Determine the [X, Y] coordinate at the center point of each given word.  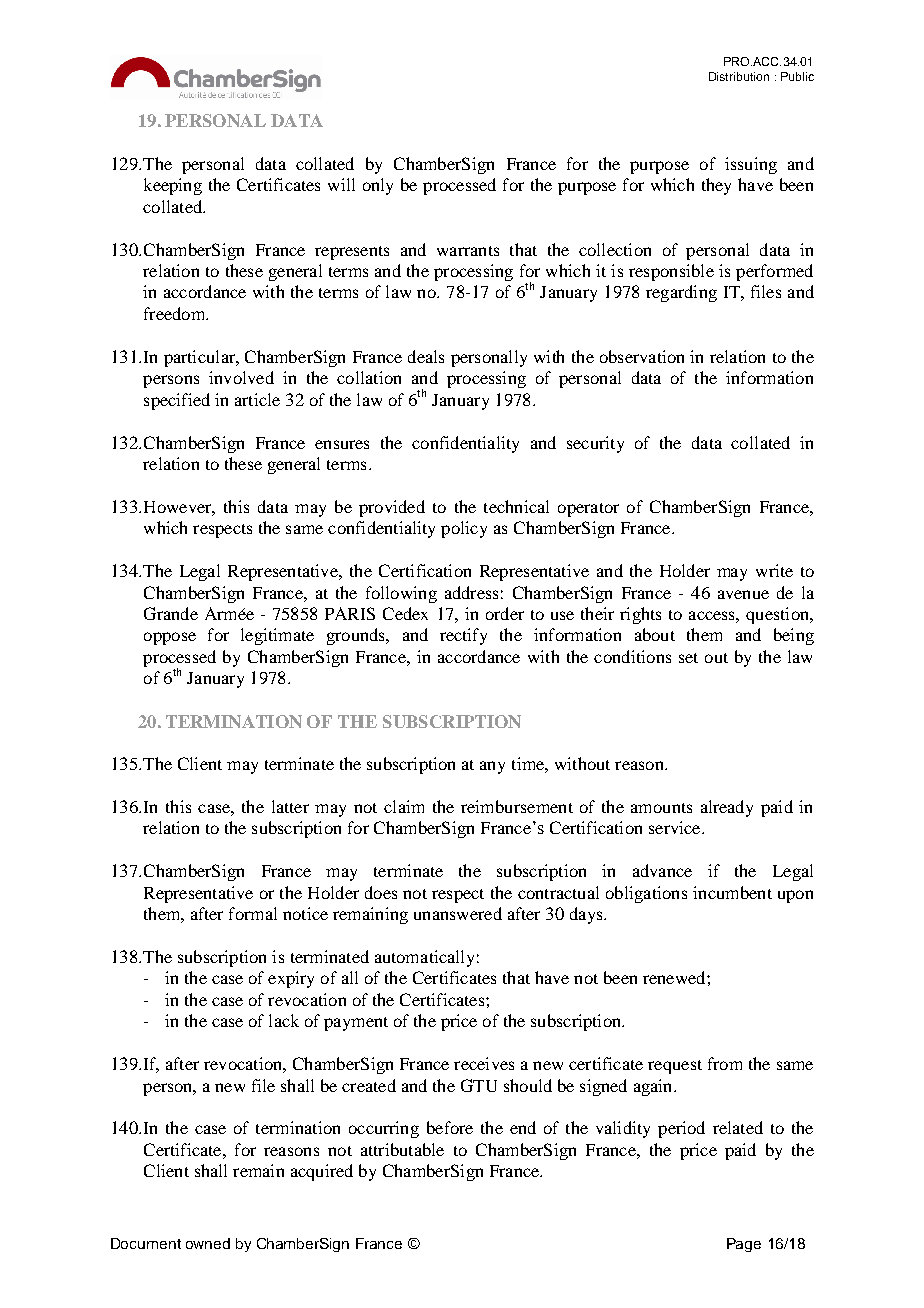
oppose [170, 638]
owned [208, 1243]
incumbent [732, 892]
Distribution [739, 76]
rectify [463, 636]
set [688, 658]
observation [642, 356]
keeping [173, 186]
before [450, 1127]
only [378, 186]
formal [253, 913]
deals [426, 356]
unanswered [458, 913]
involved [241, 377]
